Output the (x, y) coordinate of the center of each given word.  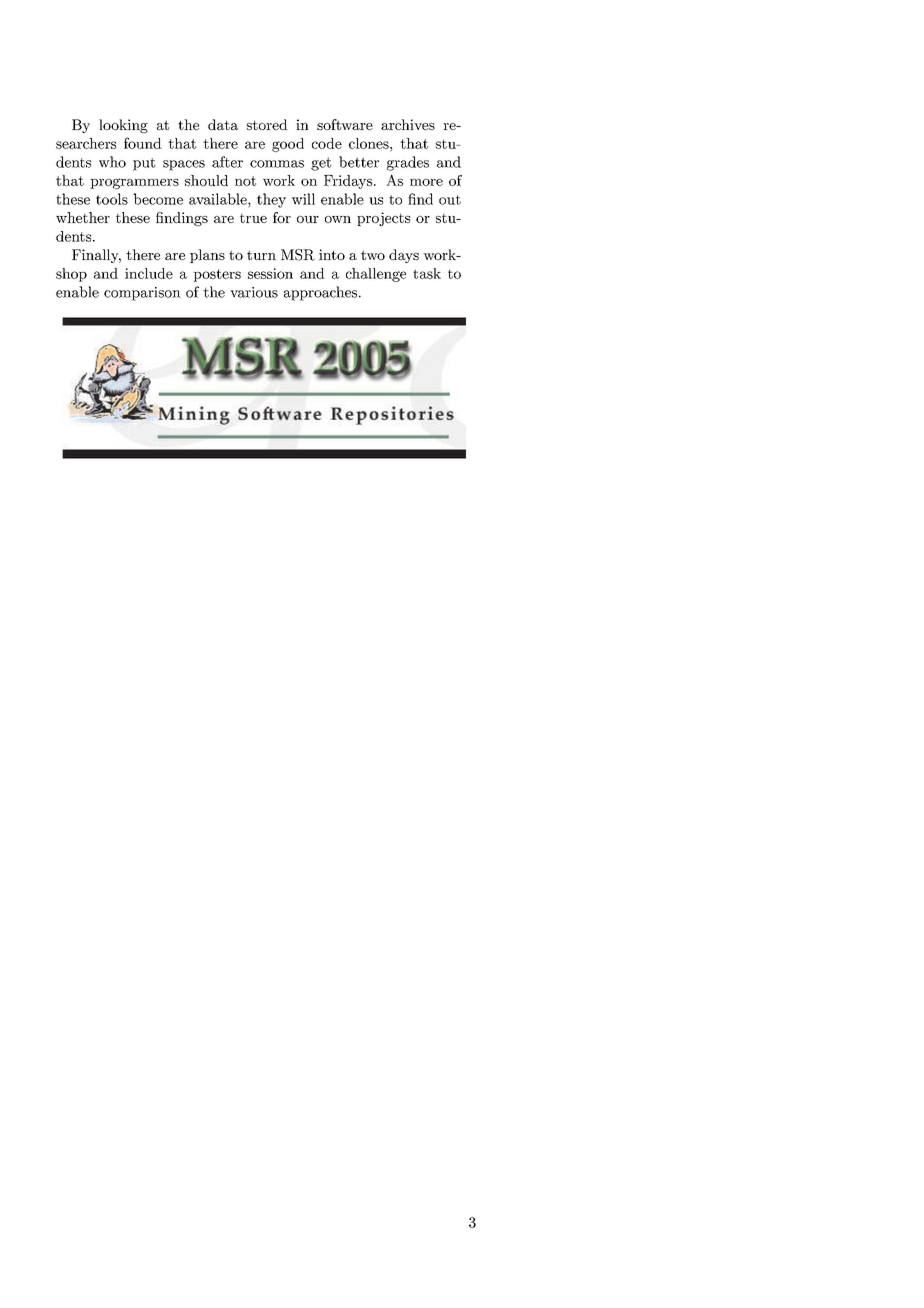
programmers (134, 183)
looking (123, 126)
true (253, 218)
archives (408, 124)
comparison (142, 294)
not (245, 181)
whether (83, 217)
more (426, 182)
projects (383, 219)
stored (267, 124)
